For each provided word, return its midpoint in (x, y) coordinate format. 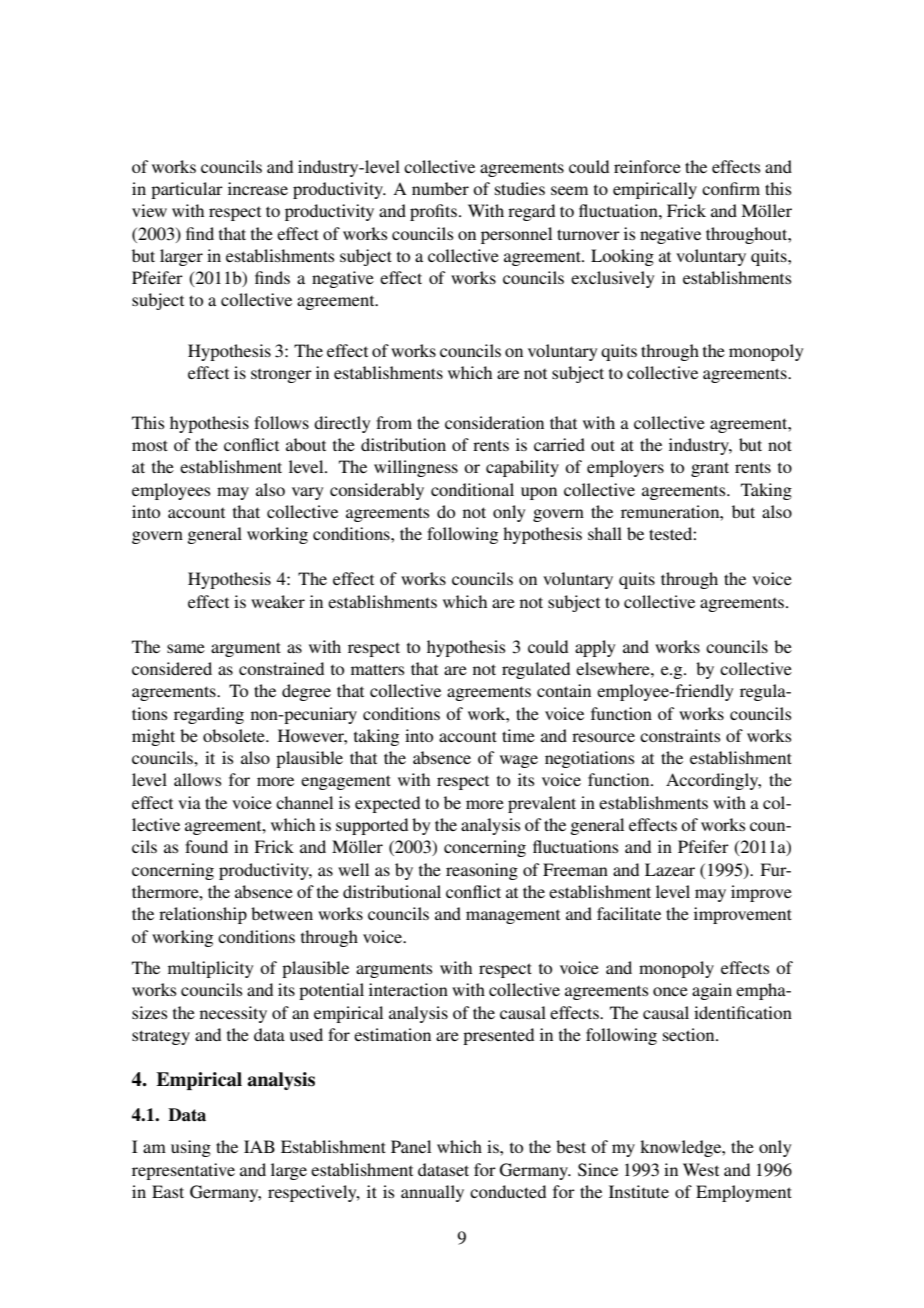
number (440, 188)
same (186, 648)
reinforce (647, 166)
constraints (680, 735)
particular (187, 190)
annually (432, 1193)
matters (378, 669)
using (191, 1148)
